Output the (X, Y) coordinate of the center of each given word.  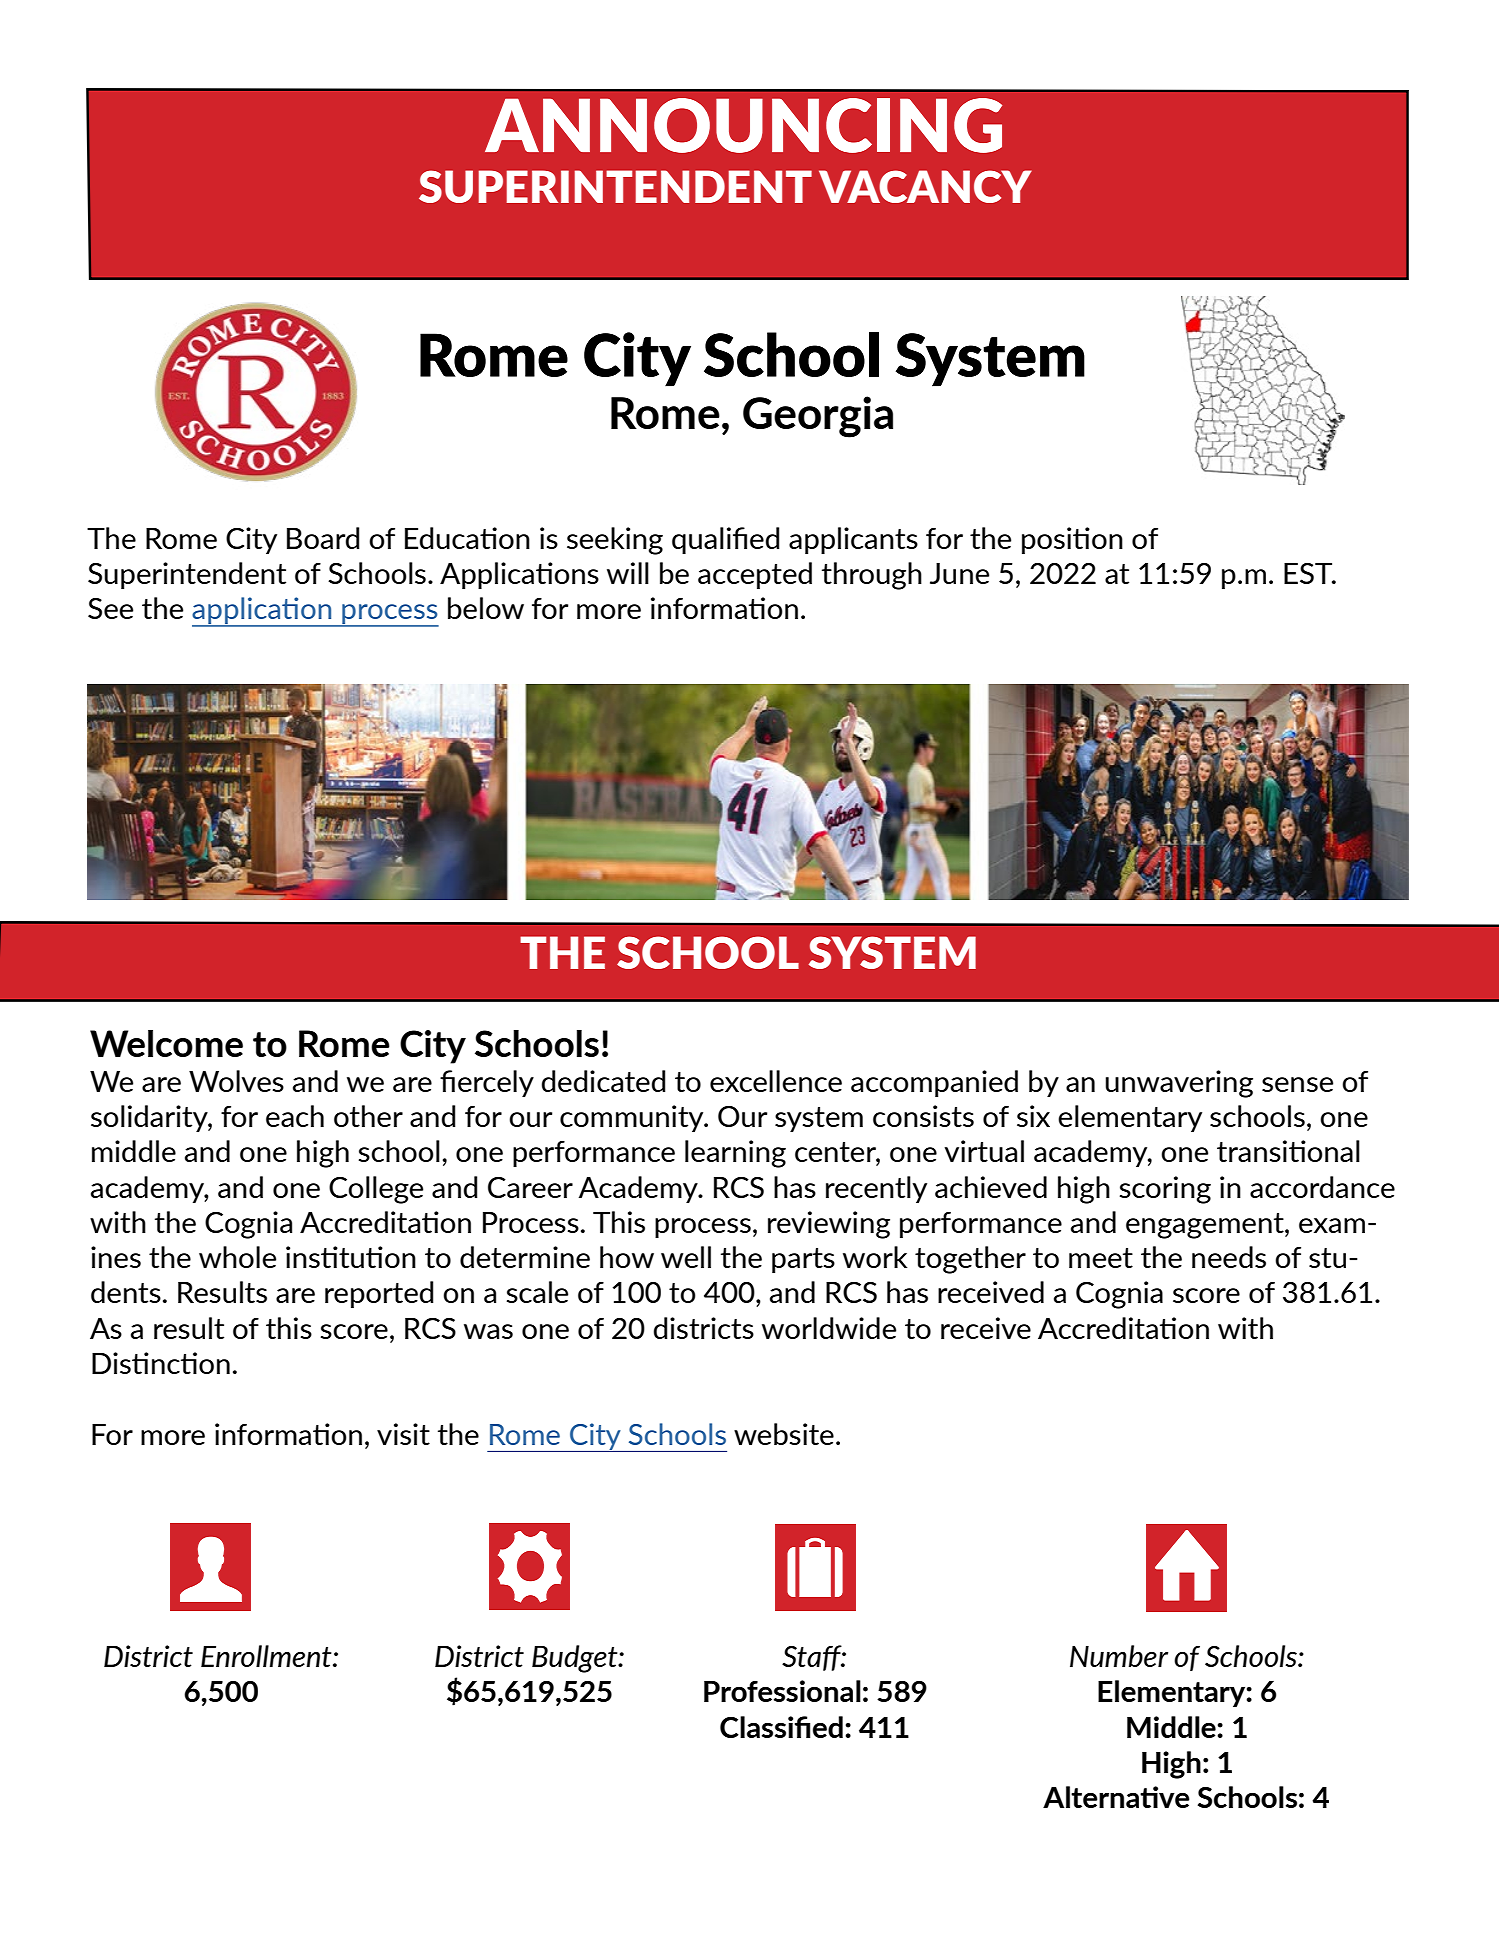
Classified (781, 1727)
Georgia (818, 417)
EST (1309, 573)
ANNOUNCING (743, 125)
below (486, 608)
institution (351, 1257)
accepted (755, 575)
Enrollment (267, 1656)
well (686, 1257)
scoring (1165, 1190)
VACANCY (925, 186)
